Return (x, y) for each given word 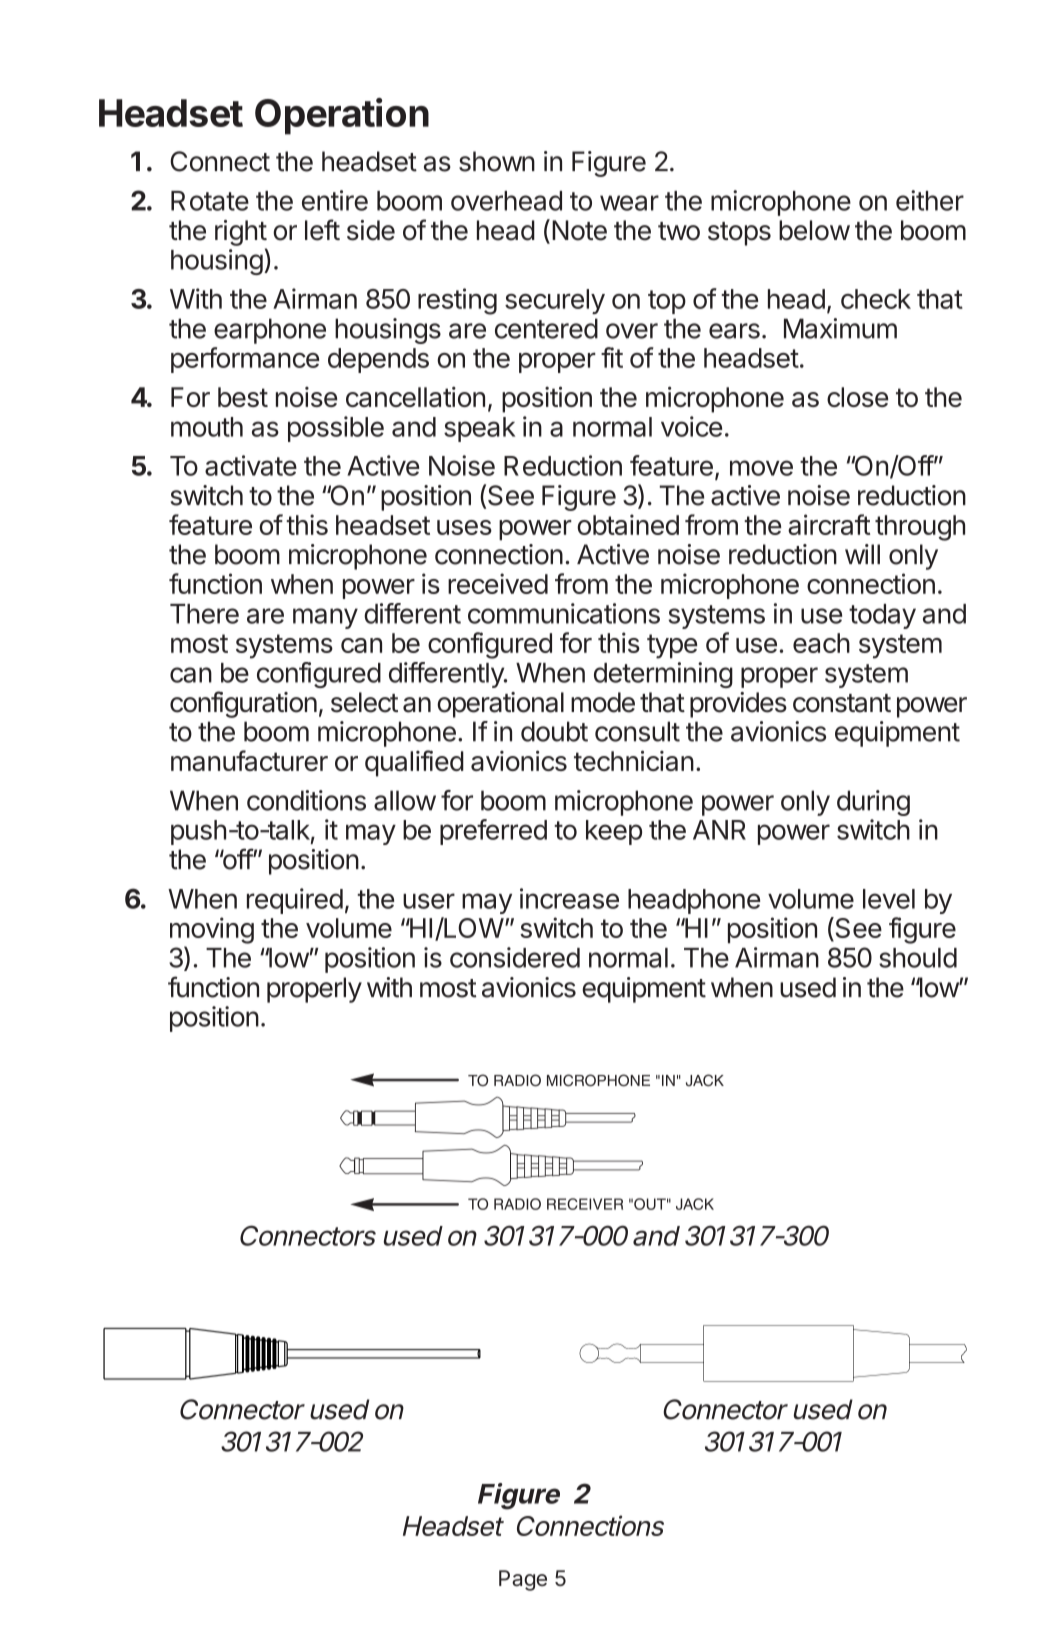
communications (564, 613)
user (429, 901)
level (889, 899)
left (322, 230)
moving (212, 930)
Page (523, 1580)
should (918, 958)
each (821, 643)
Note (579, 230)
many (325, 618)
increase (569, 898)
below (814, 230)
